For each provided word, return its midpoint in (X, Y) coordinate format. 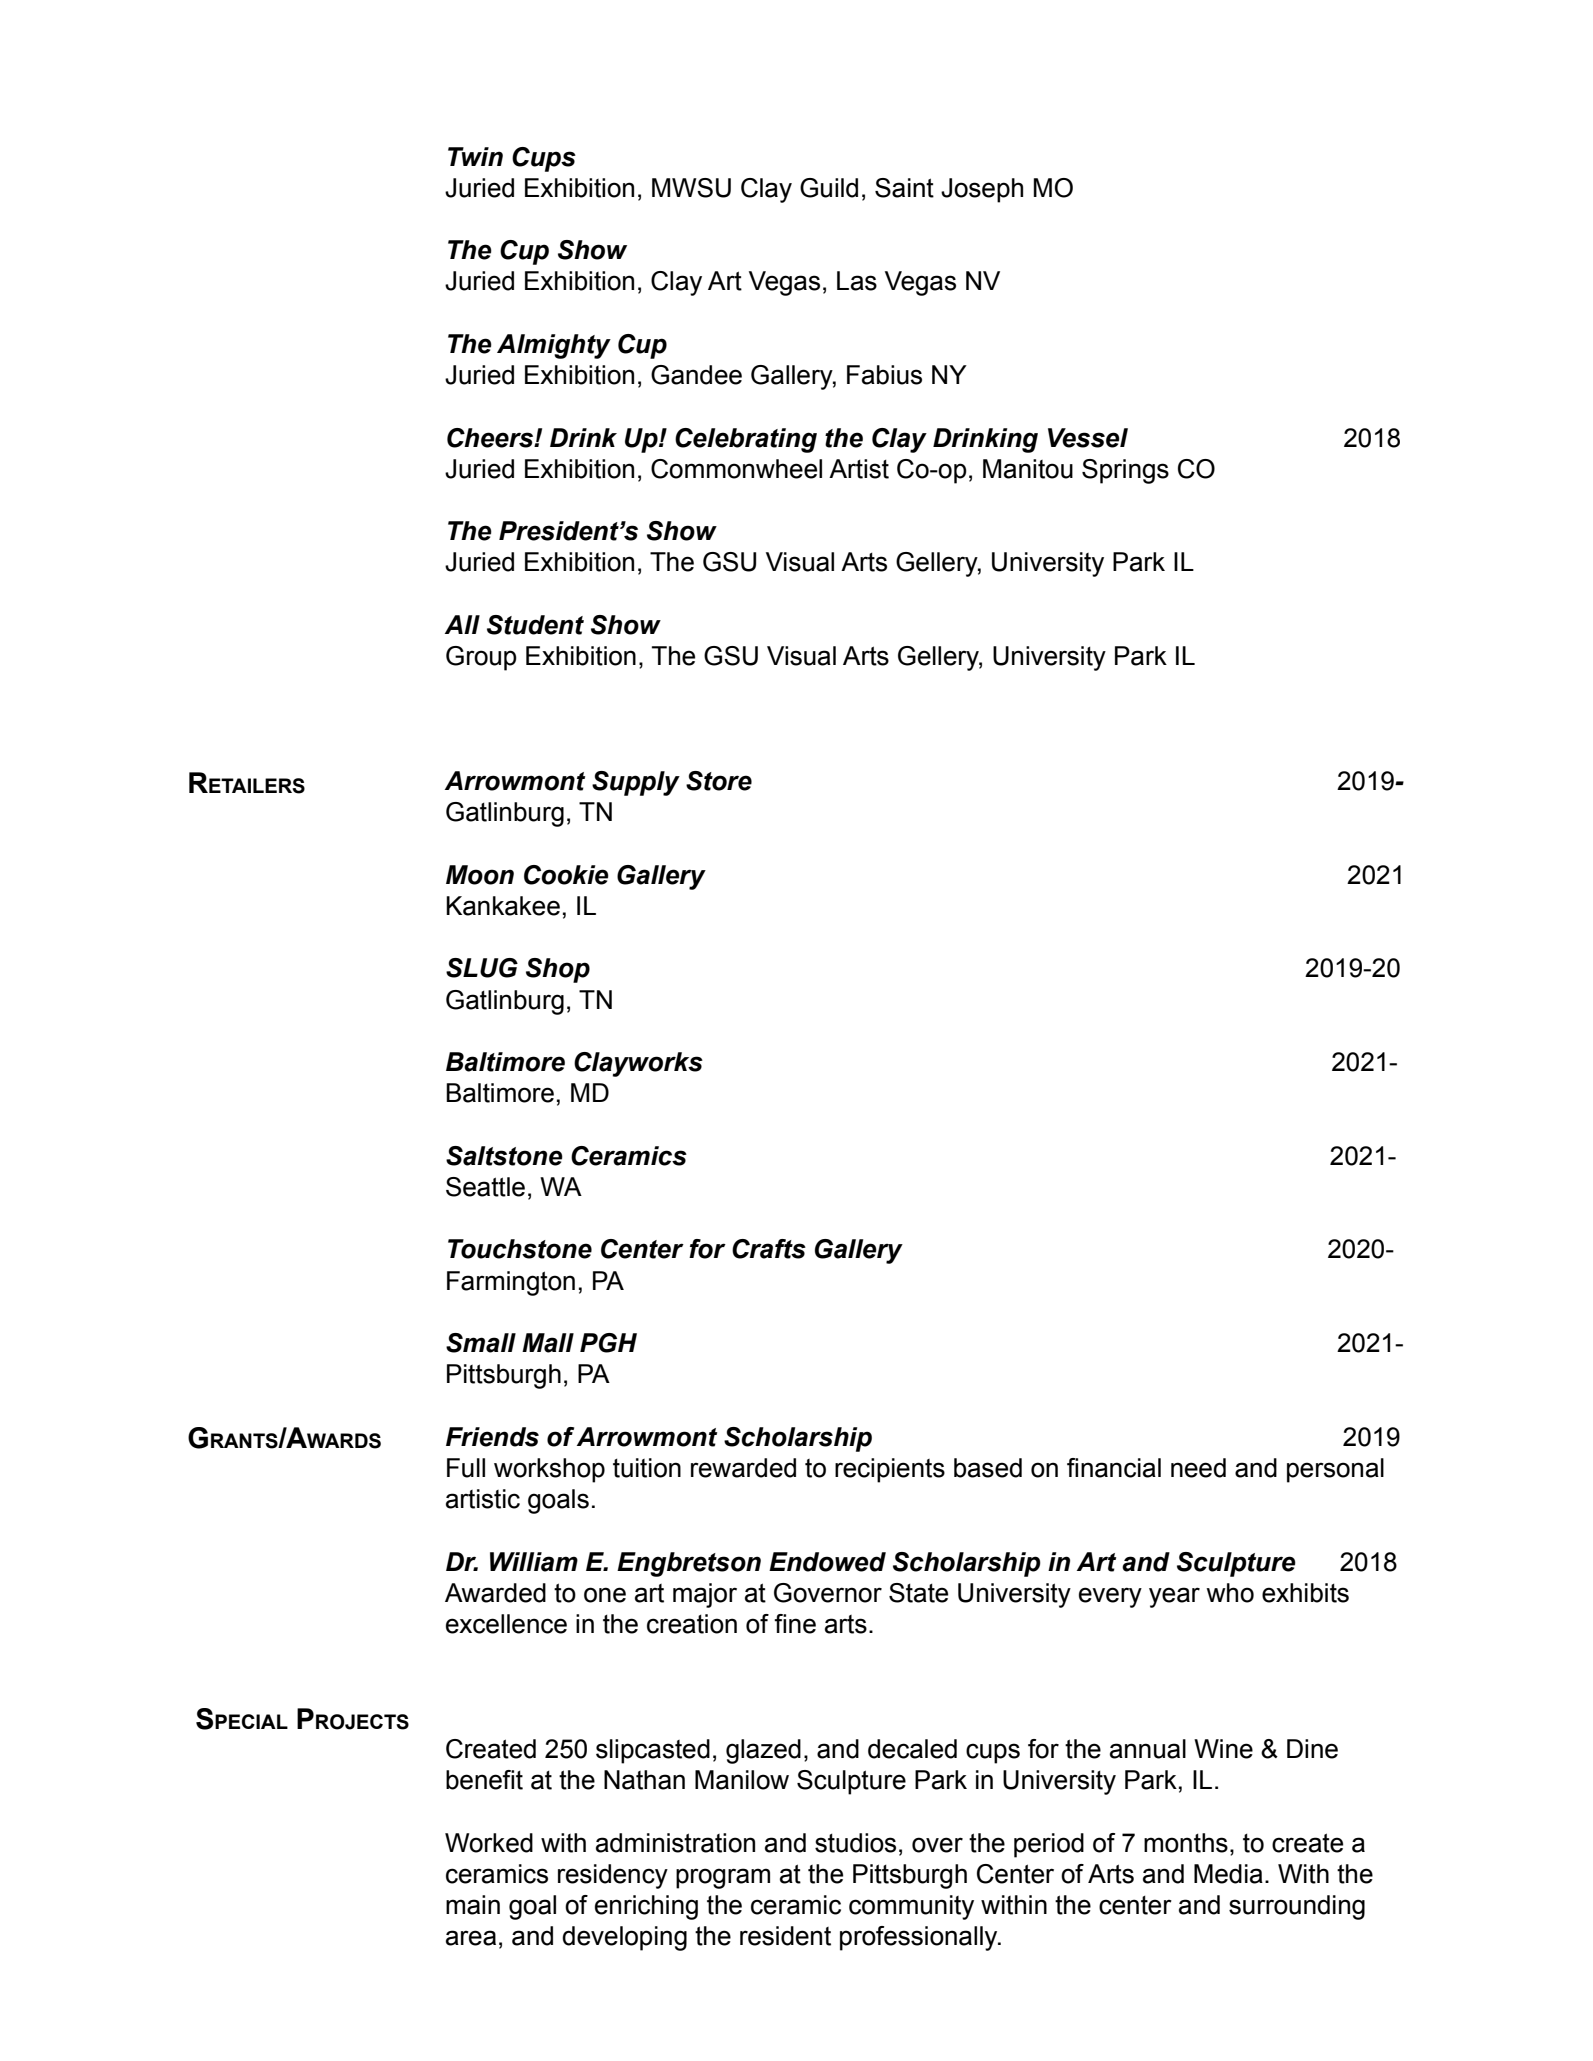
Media (1228, 1874)
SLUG (482, 968)
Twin (475, 156)
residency (613, 1876)
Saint (904, 188)
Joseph (982, 190)
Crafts (769, 1249)
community (911, 1907)
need (1198, 1468)
